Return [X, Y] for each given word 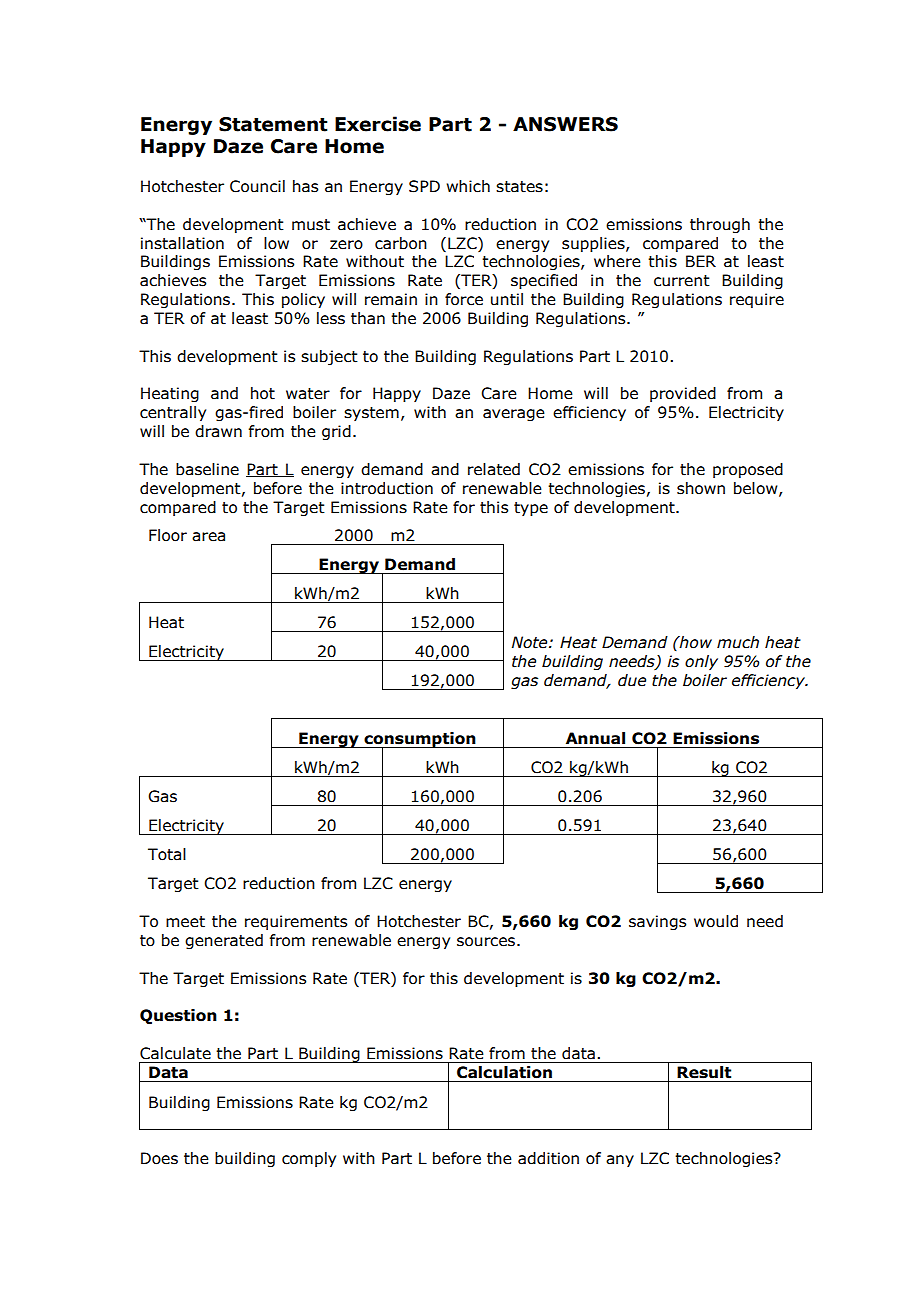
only [701, 662]
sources [486, 942]
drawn [218, 431]
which [468, 186]
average [514, 415]
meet [185, 922]
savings [657, 922]
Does [159, 1158]
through [720, 225]
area [208, 537]
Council [257, 186]
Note [531, 642]
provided [683, 394]
